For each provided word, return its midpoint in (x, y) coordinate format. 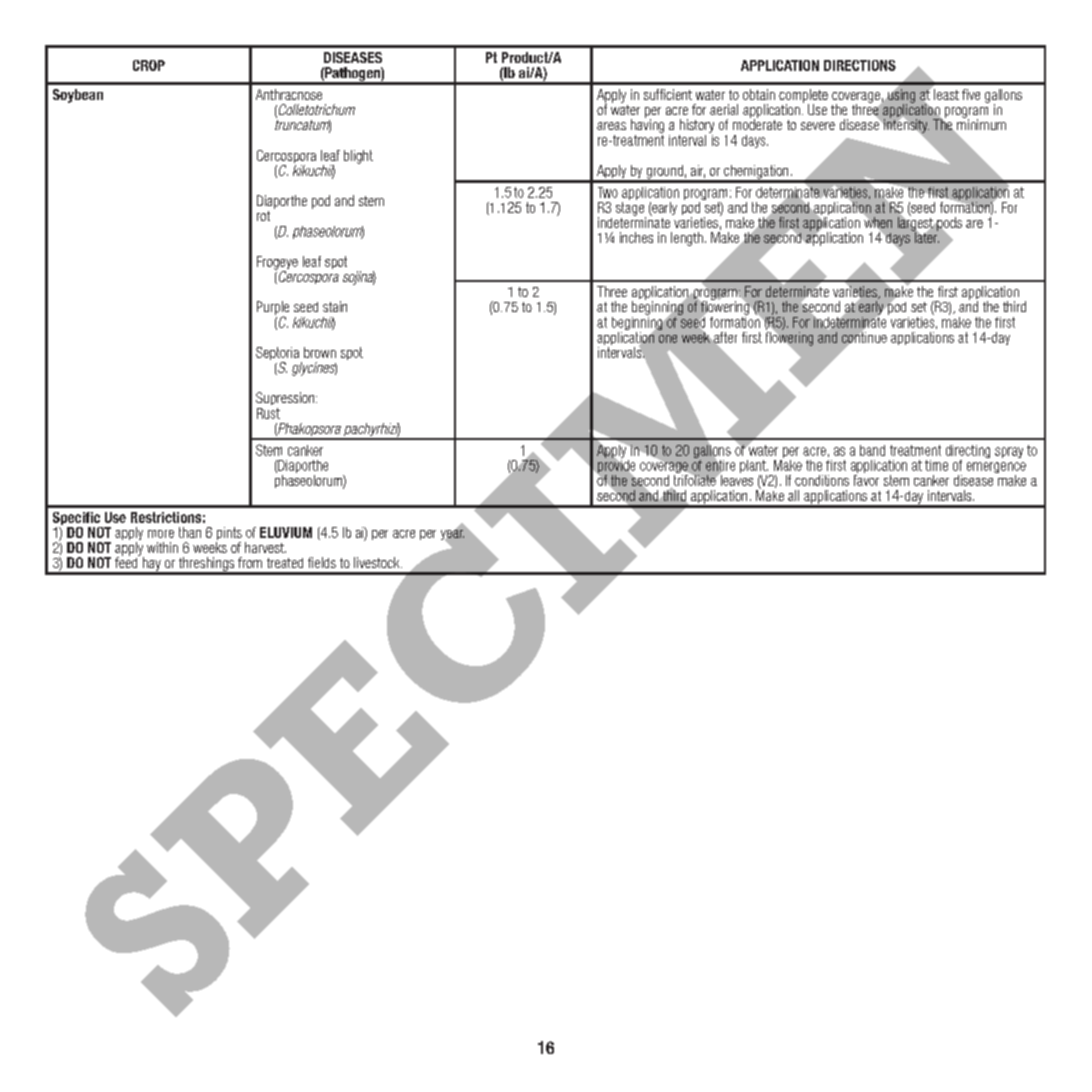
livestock (378, 562)
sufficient (668, 94)
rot (263, 216)
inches (636, 237)
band (872, 450)
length (687, 239)
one (668, 339)
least (946, 94)
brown (320, 352)
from (250, 562)
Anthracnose (289, 94)
